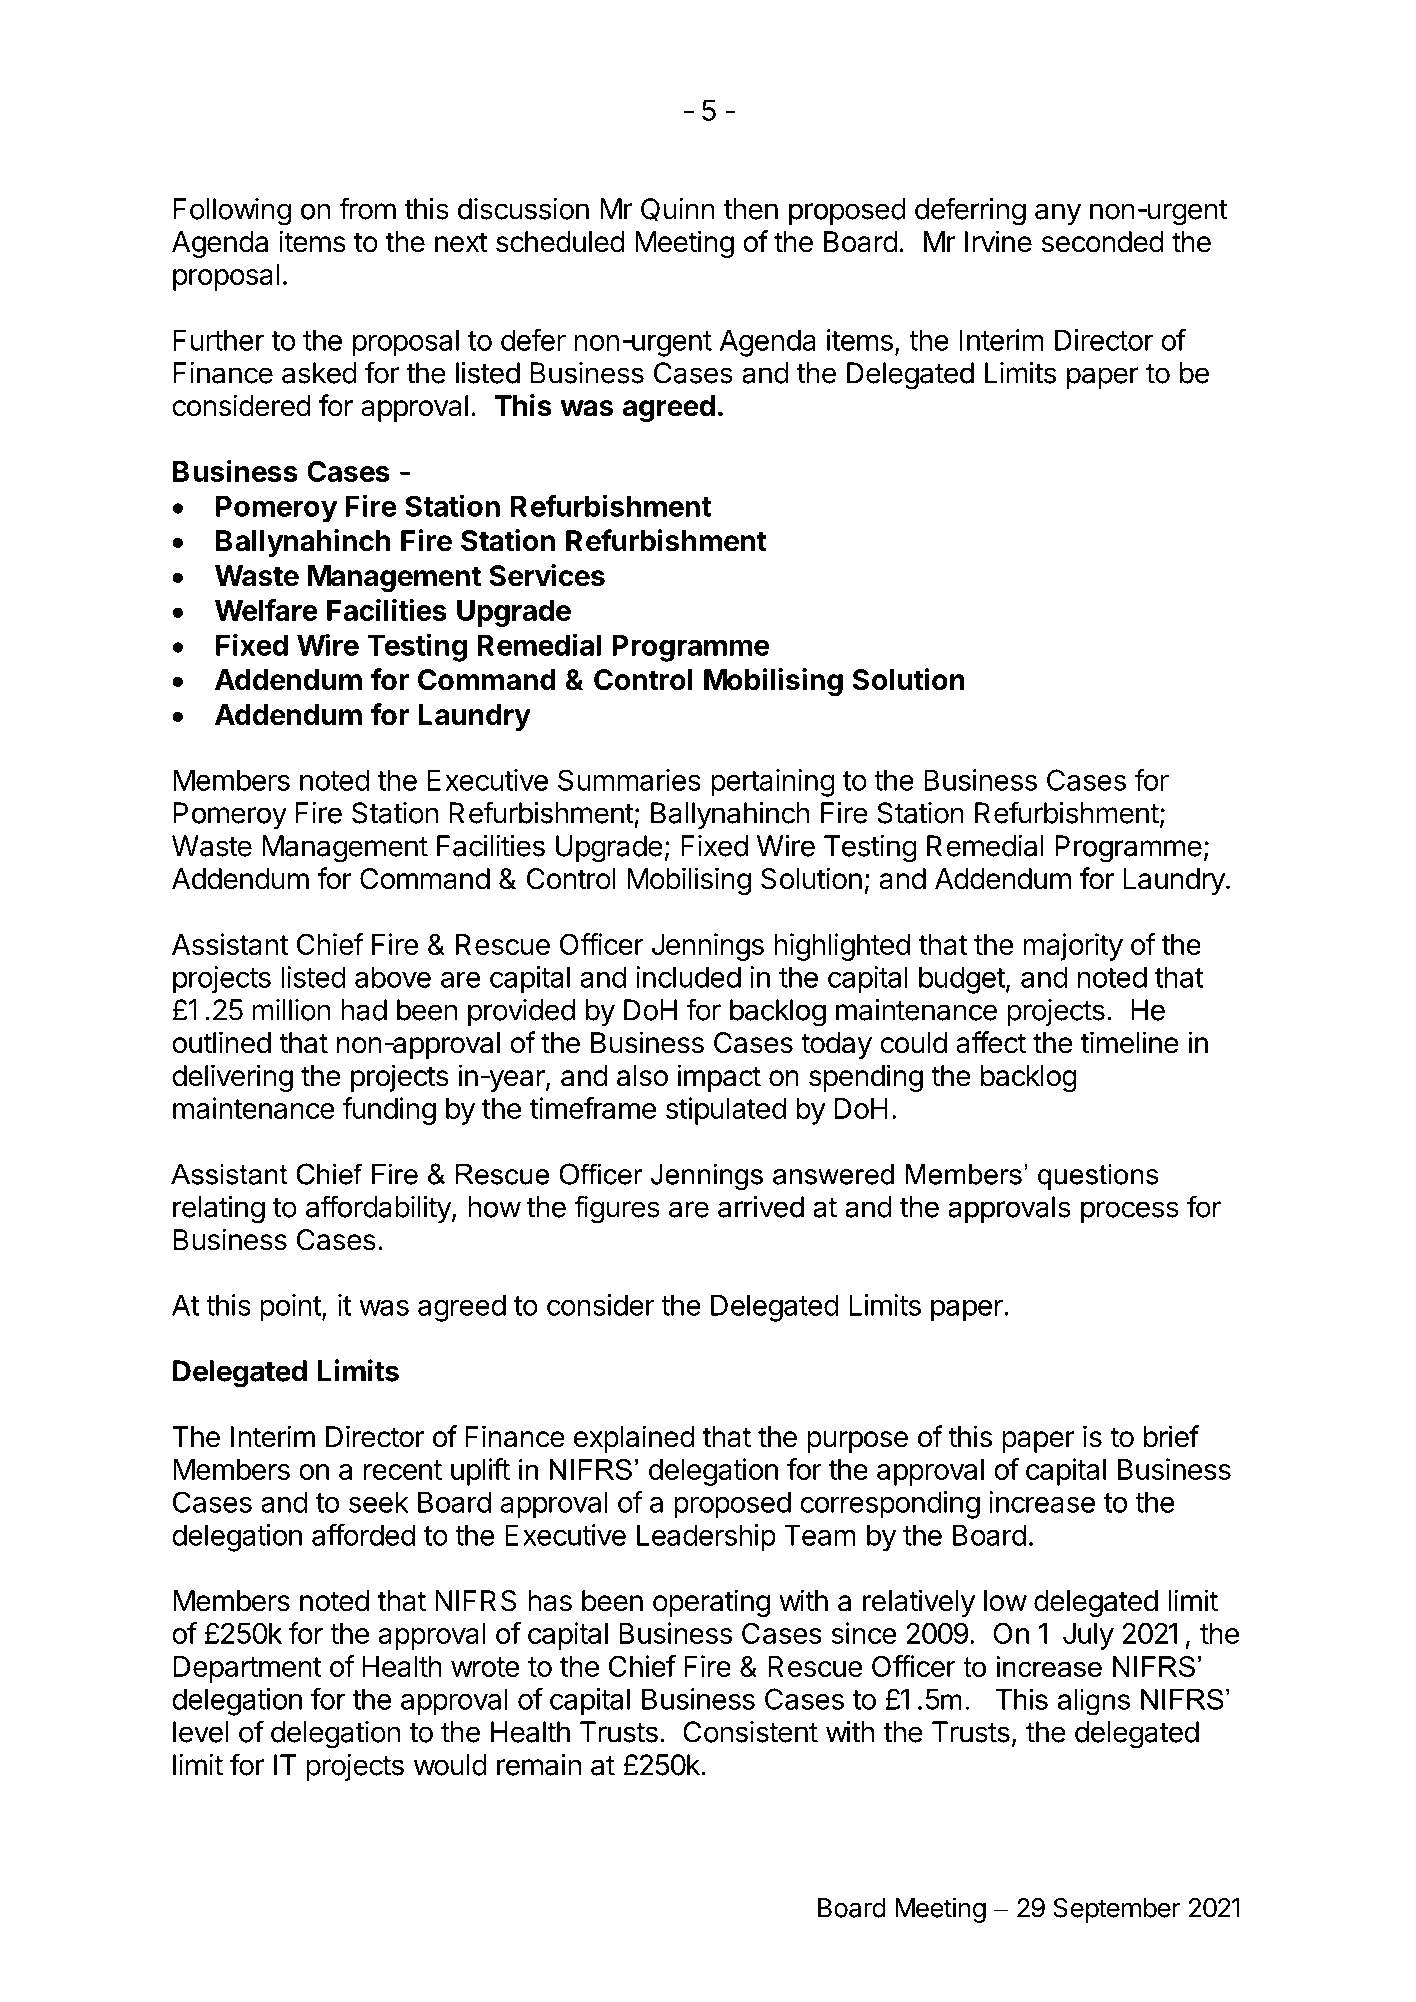 The width and height of the screenshot is (1416, 2002). Describe the element at coordinates (678, 210) in the screenshot. I see `Quinn` at that location.
